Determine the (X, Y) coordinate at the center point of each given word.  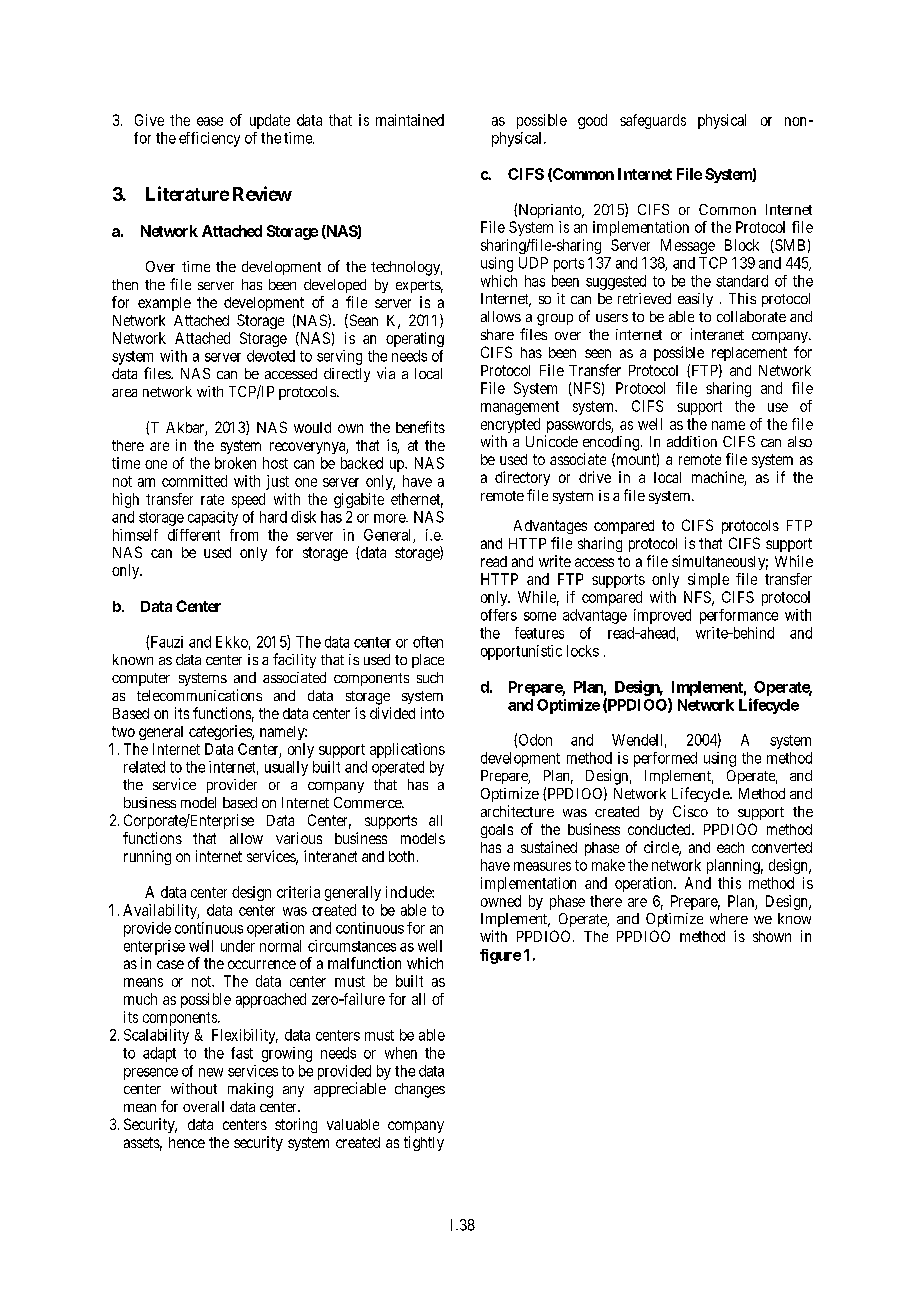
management (520, 408)
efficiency (209, 139)
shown (772, 936)
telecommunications (199, 695)
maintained (410, 120)
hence (187, 1142)
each (730, 847)
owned (501, 901)
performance (739, 616)
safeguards (653, 121)
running (147, 857)
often (428, 642)
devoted (271, 356)
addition (692, 441)
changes (420, 1090)
